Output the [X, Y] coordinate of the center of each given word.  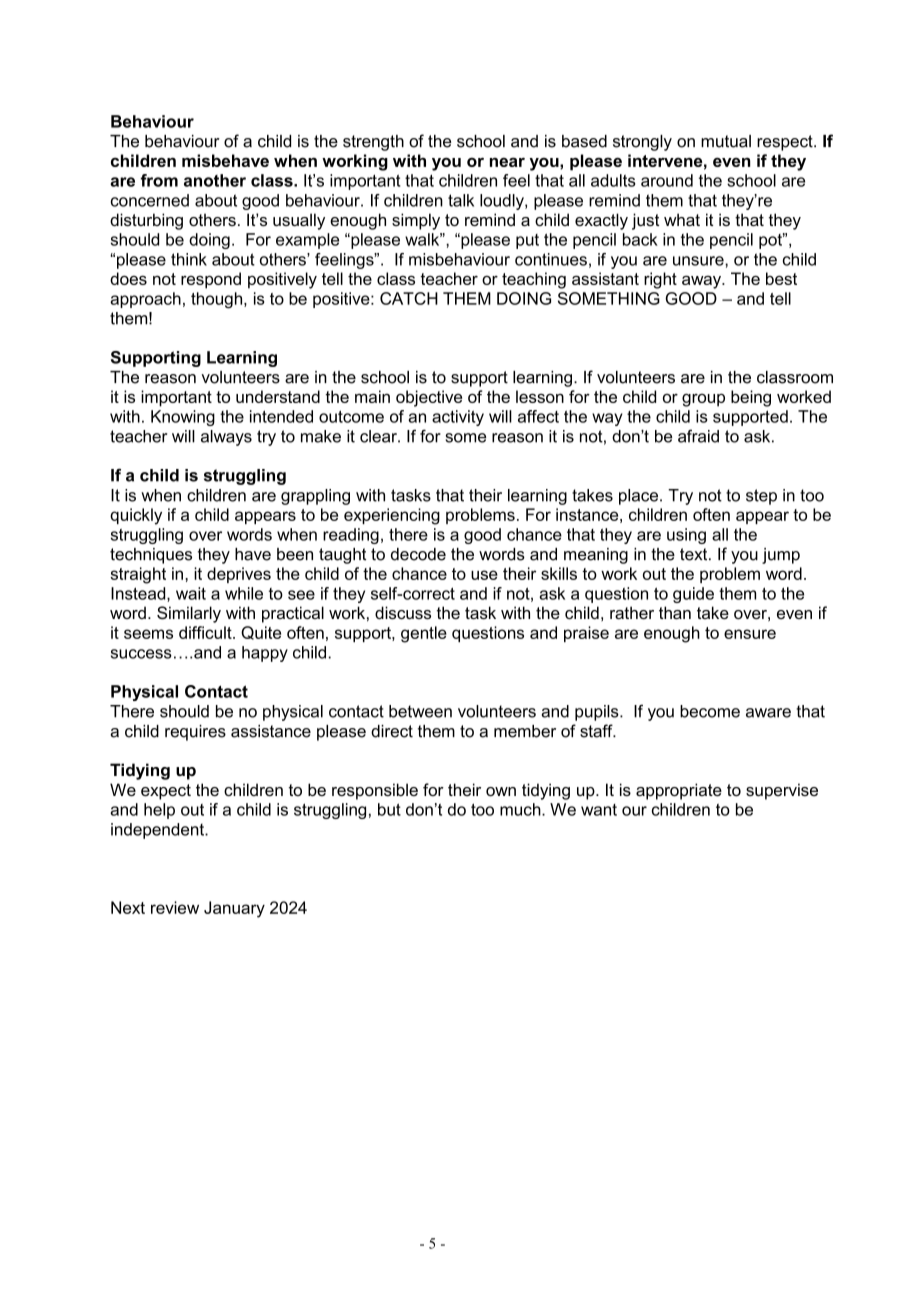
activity [458, 418]
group [703, 400]
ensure [750, 634]
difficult [206, 632]
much [521, 809]
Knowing [183, 418]
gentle [424, 634]
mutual [726, 141]
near [507, 162]
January [234, 909]
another [215, 180]
